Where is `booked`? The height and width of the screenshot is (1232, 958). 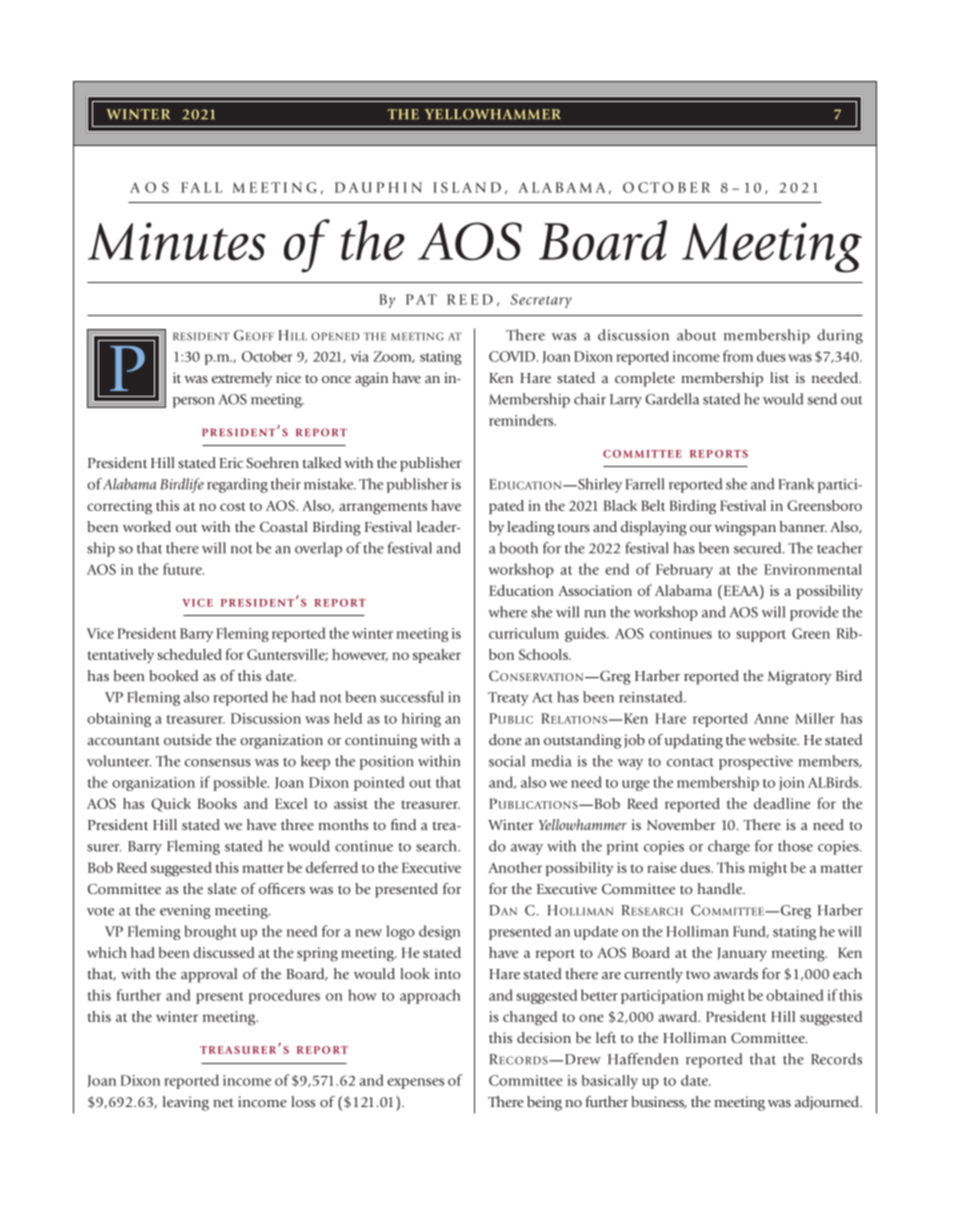
booked is located at coordinates (173, 675).
